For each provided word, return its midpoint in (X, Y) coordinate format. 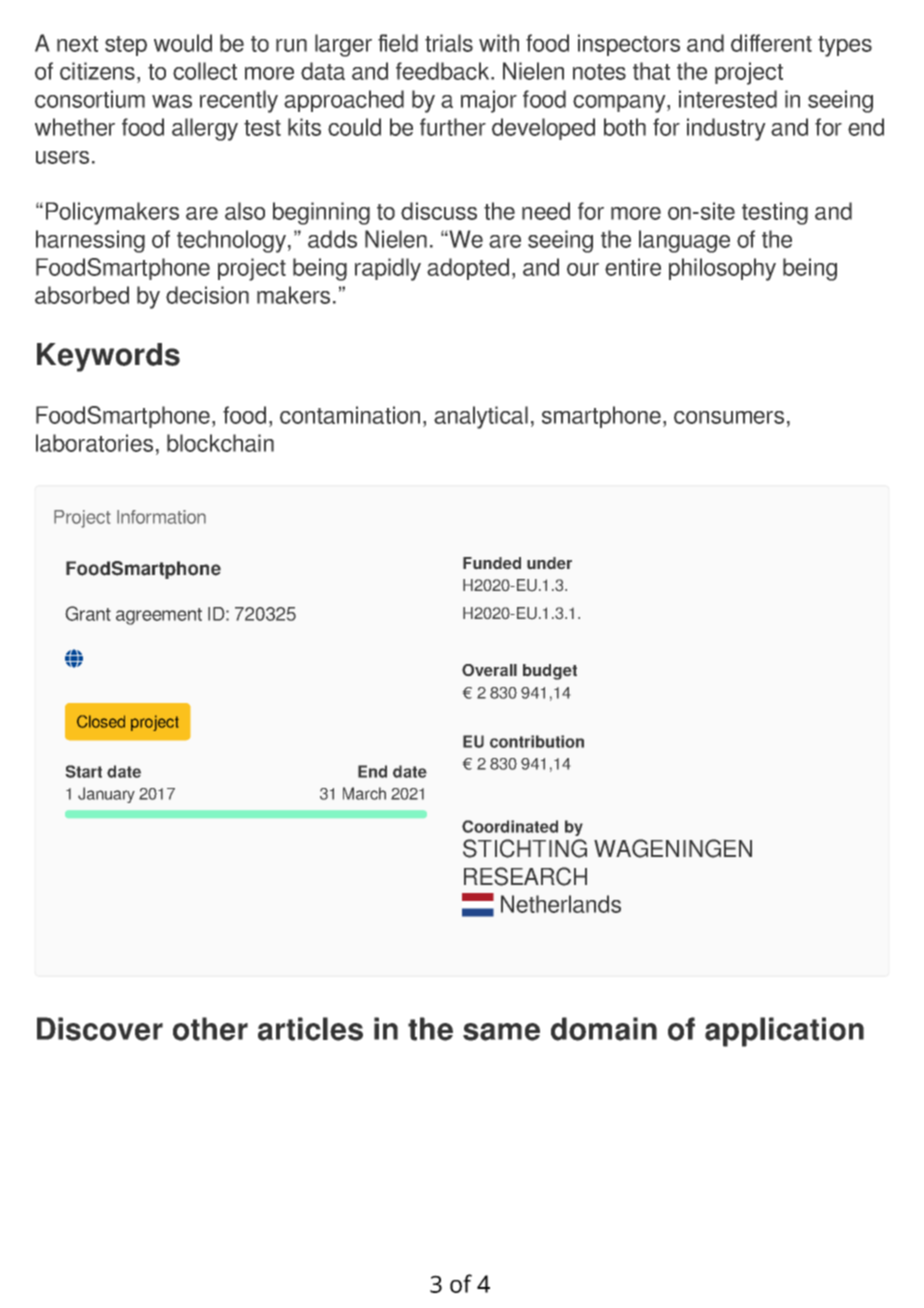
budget (550, 672)
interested (728, 99)
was (172, 101)
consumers (729, 417)
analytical (481, 417)
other (210, 1029)
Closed (101, 721)
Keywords (108, 357)
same (501, 1032)
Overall (489, 670)
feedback (444, 71)
